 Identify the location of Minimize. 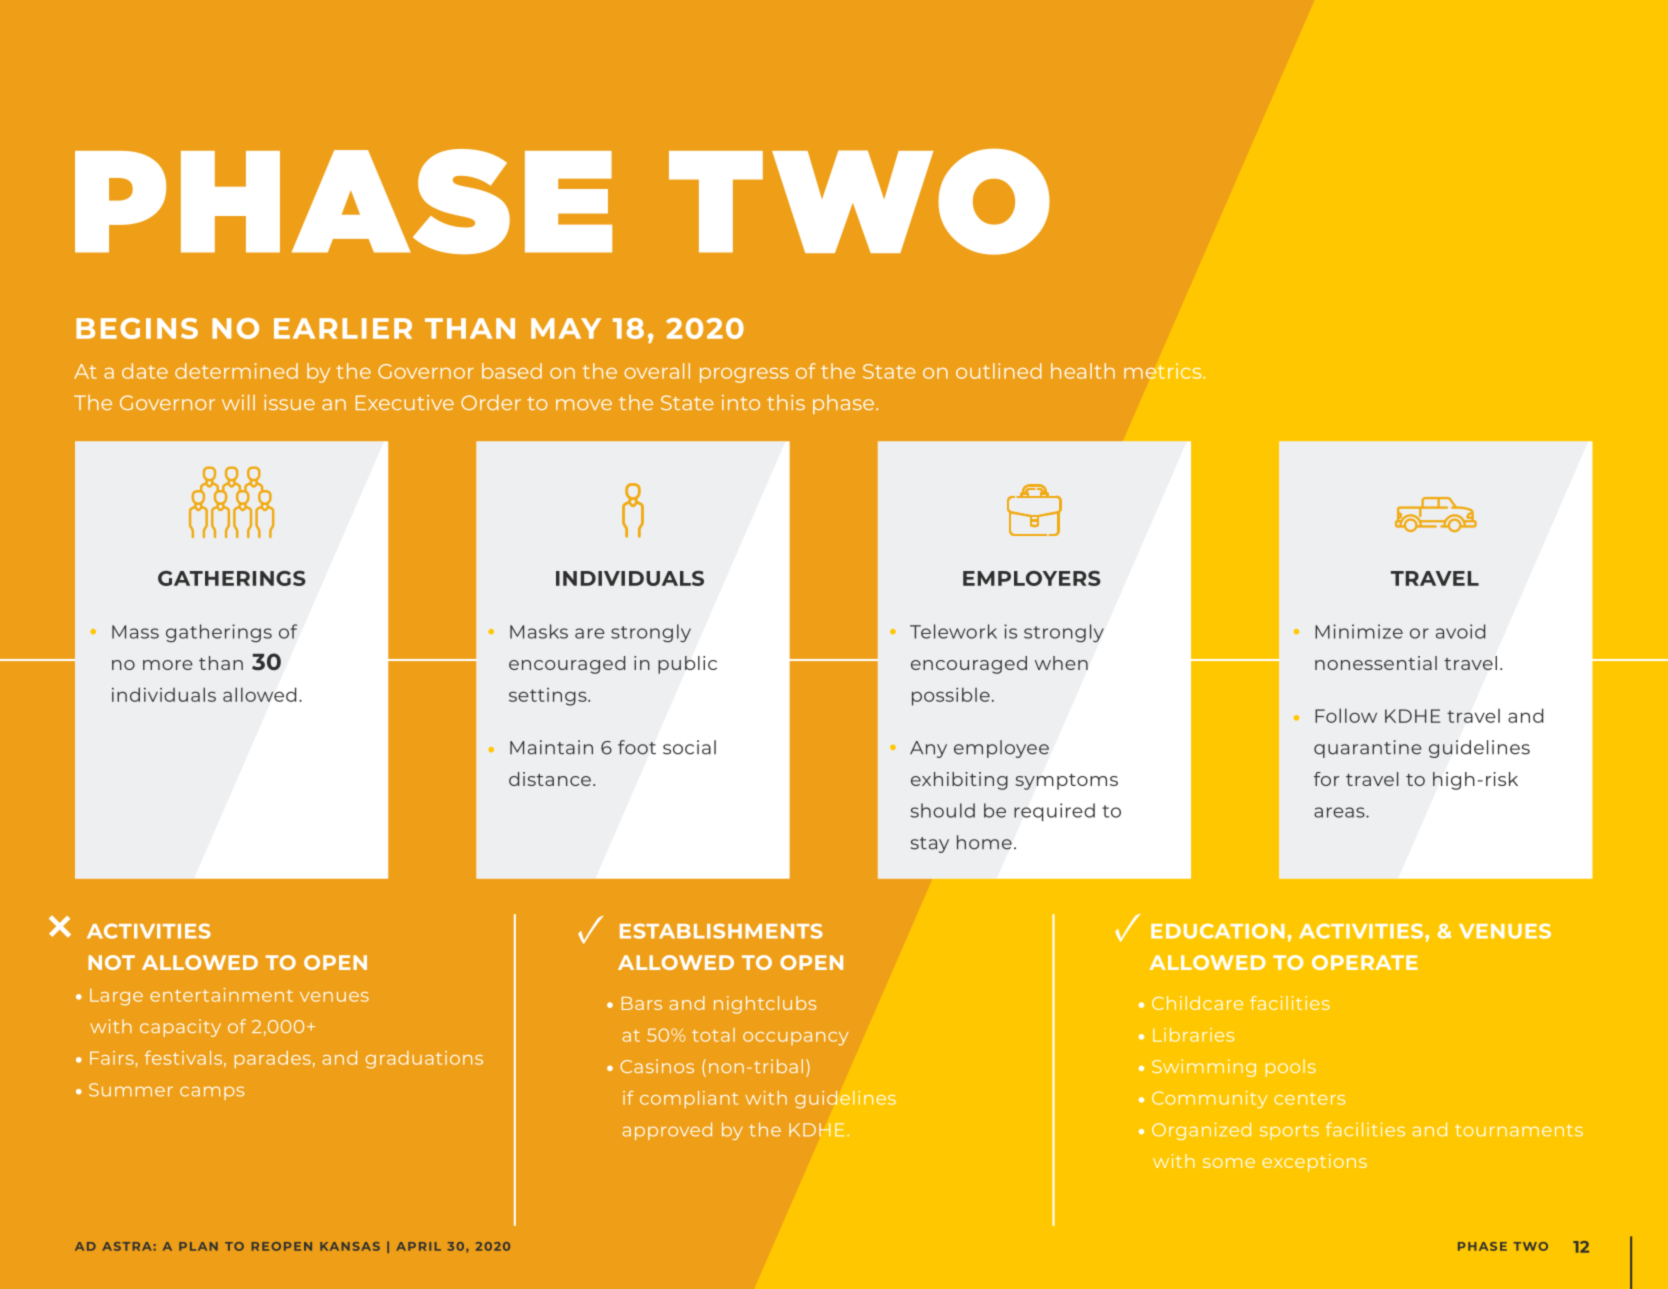
(1359, 631).
